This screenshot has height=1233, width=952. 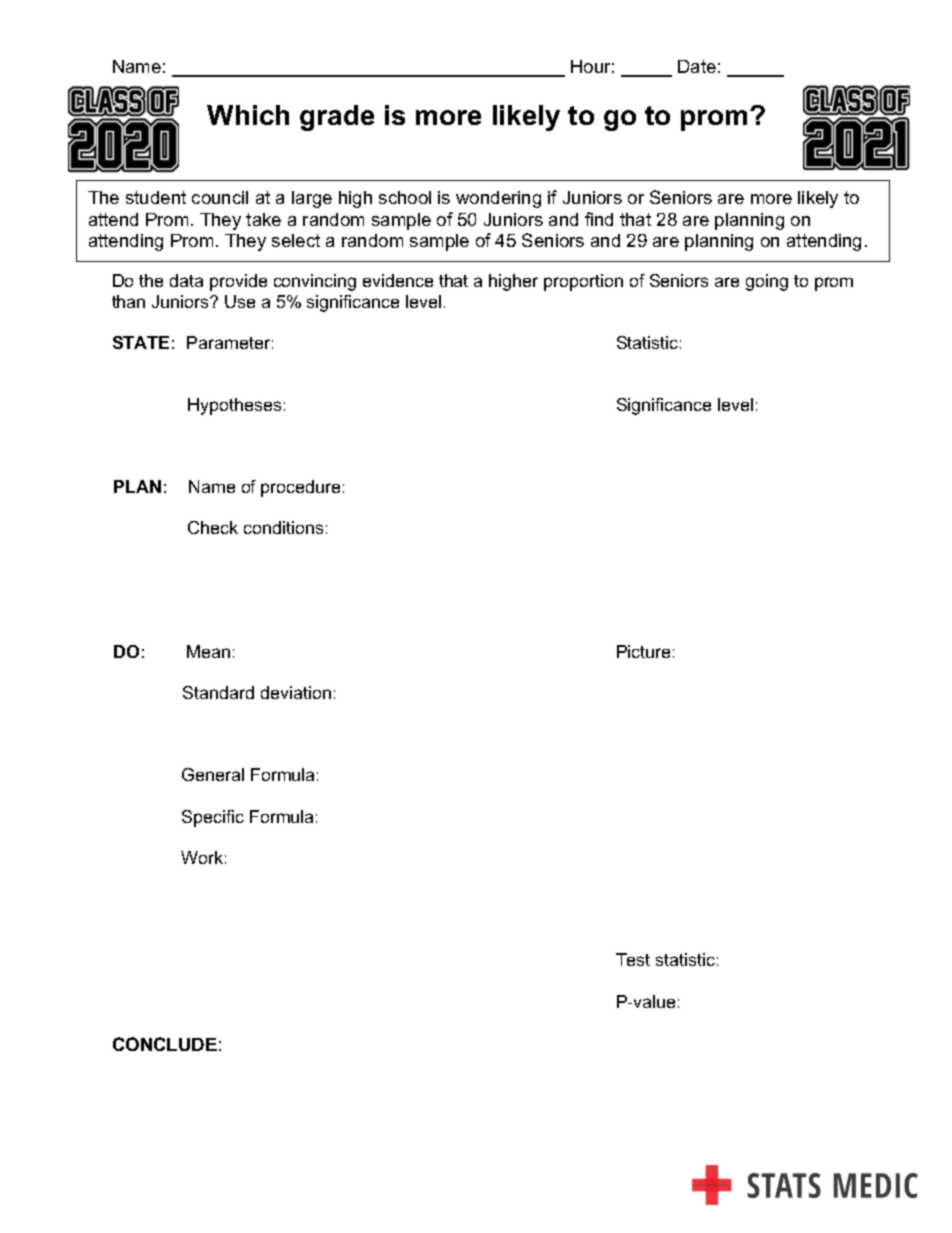 I want to click on Date, so click(x=697, y=66).
